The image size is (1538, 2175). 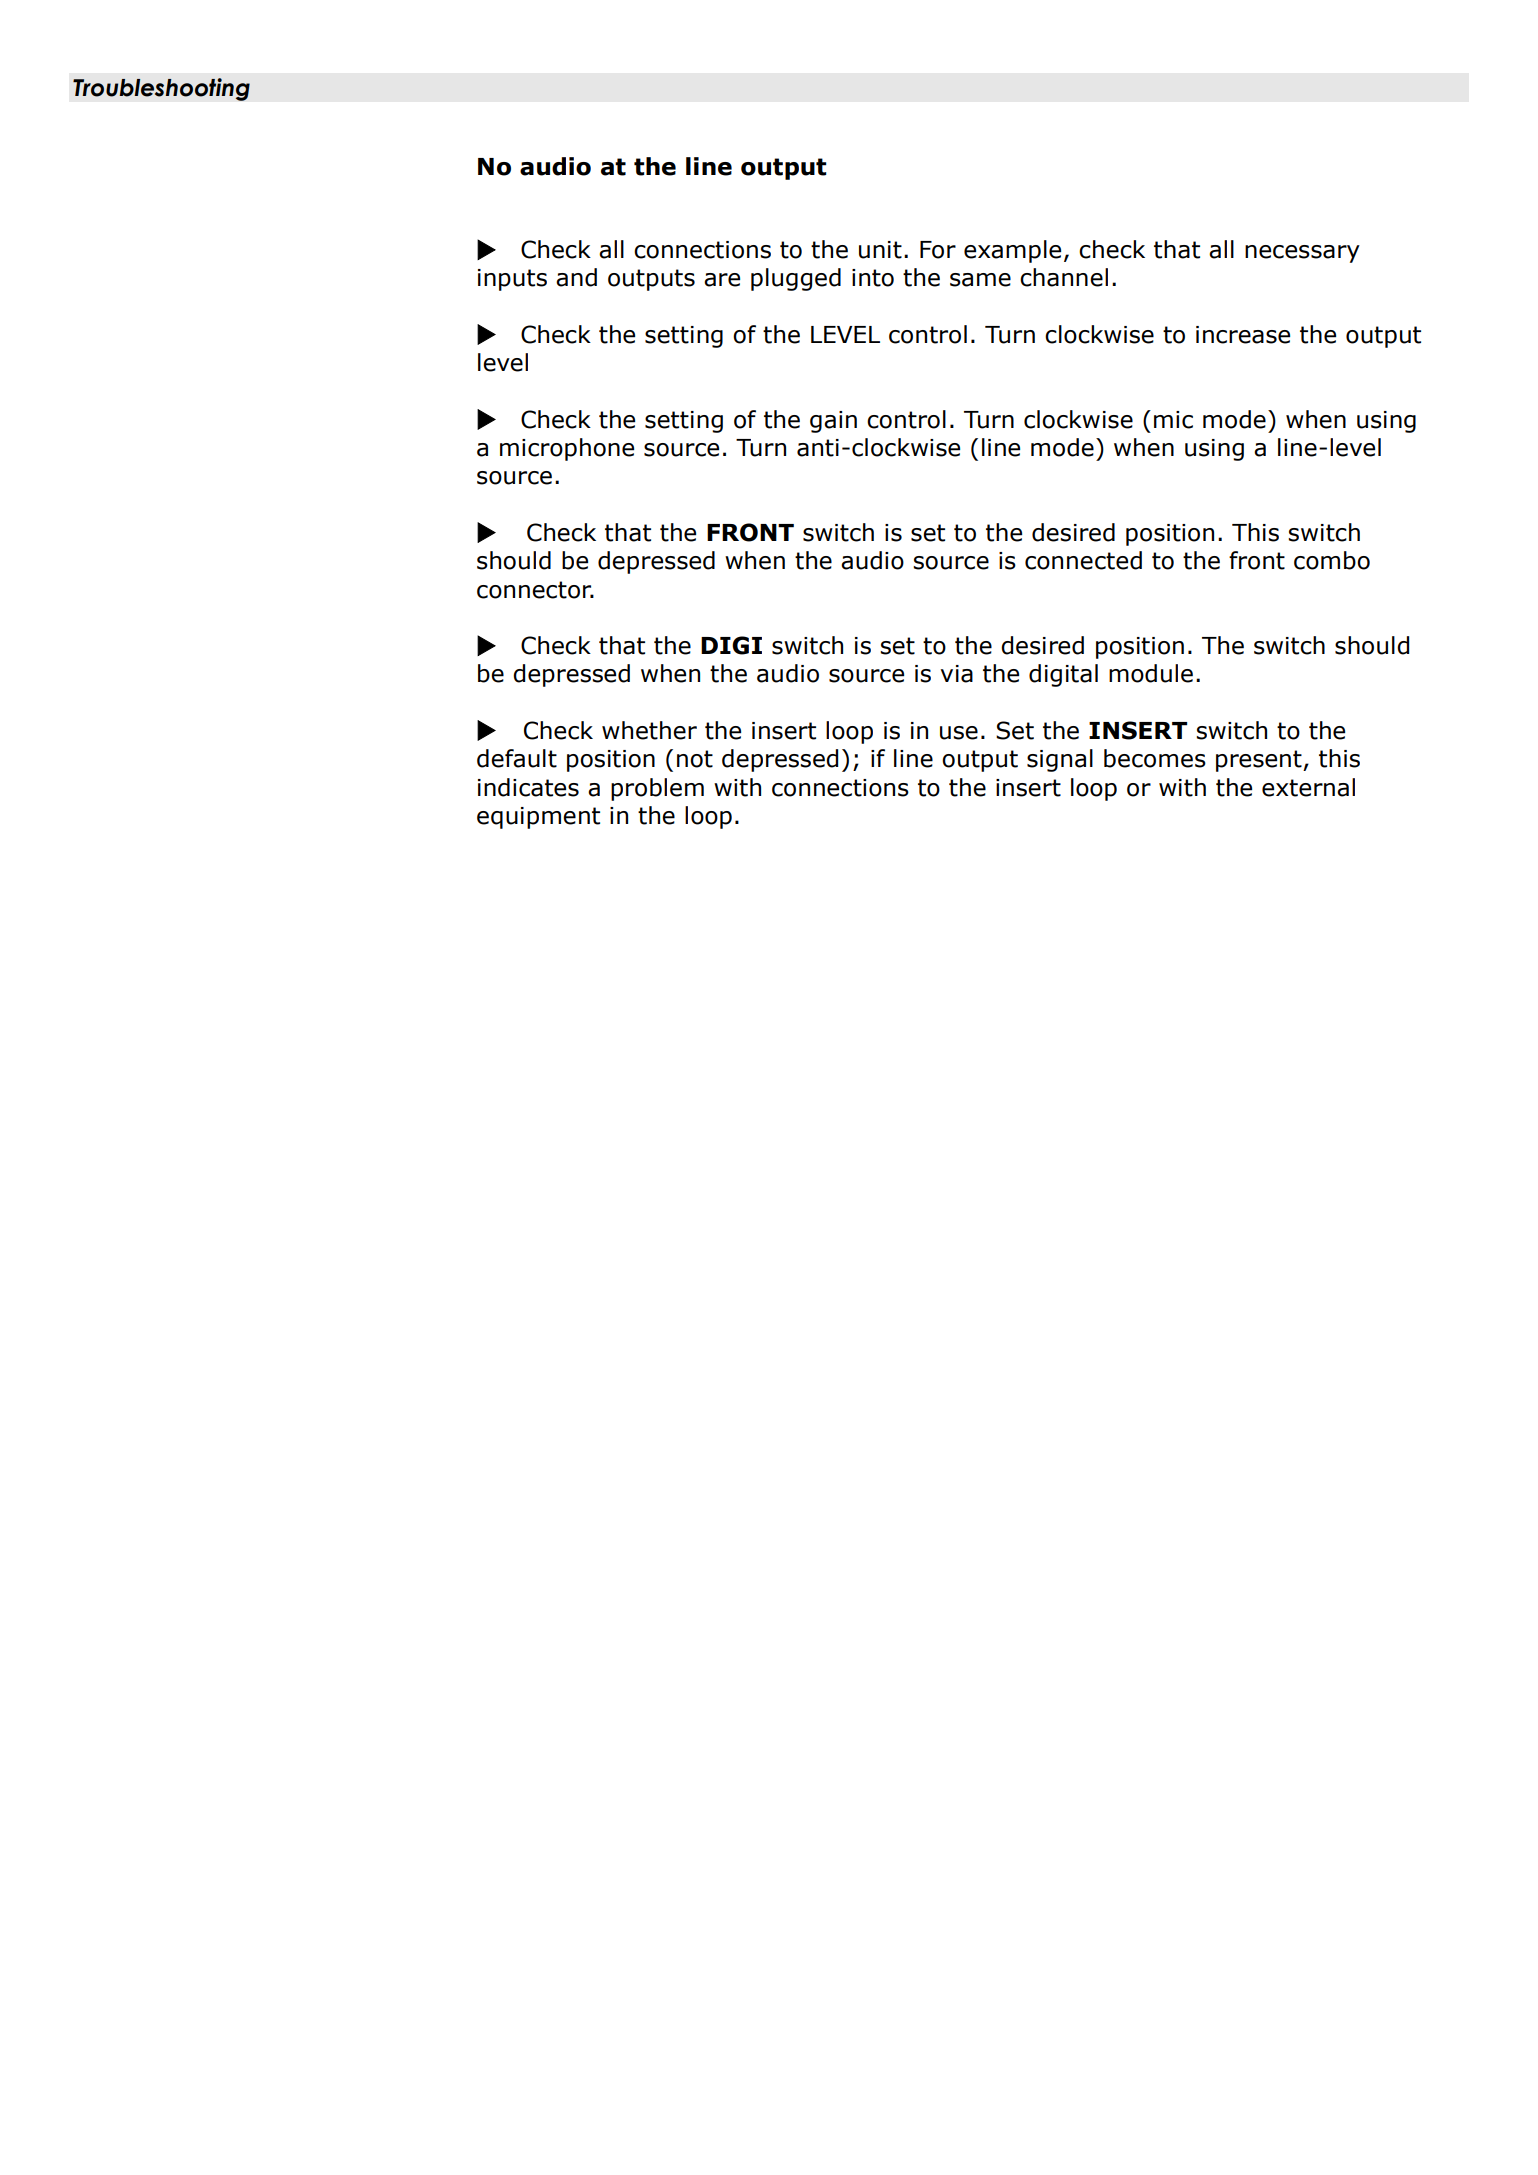 What do you see at coordinates (1083, 560) in the document?
I see `connected` at bounding box center [1083, 560].
